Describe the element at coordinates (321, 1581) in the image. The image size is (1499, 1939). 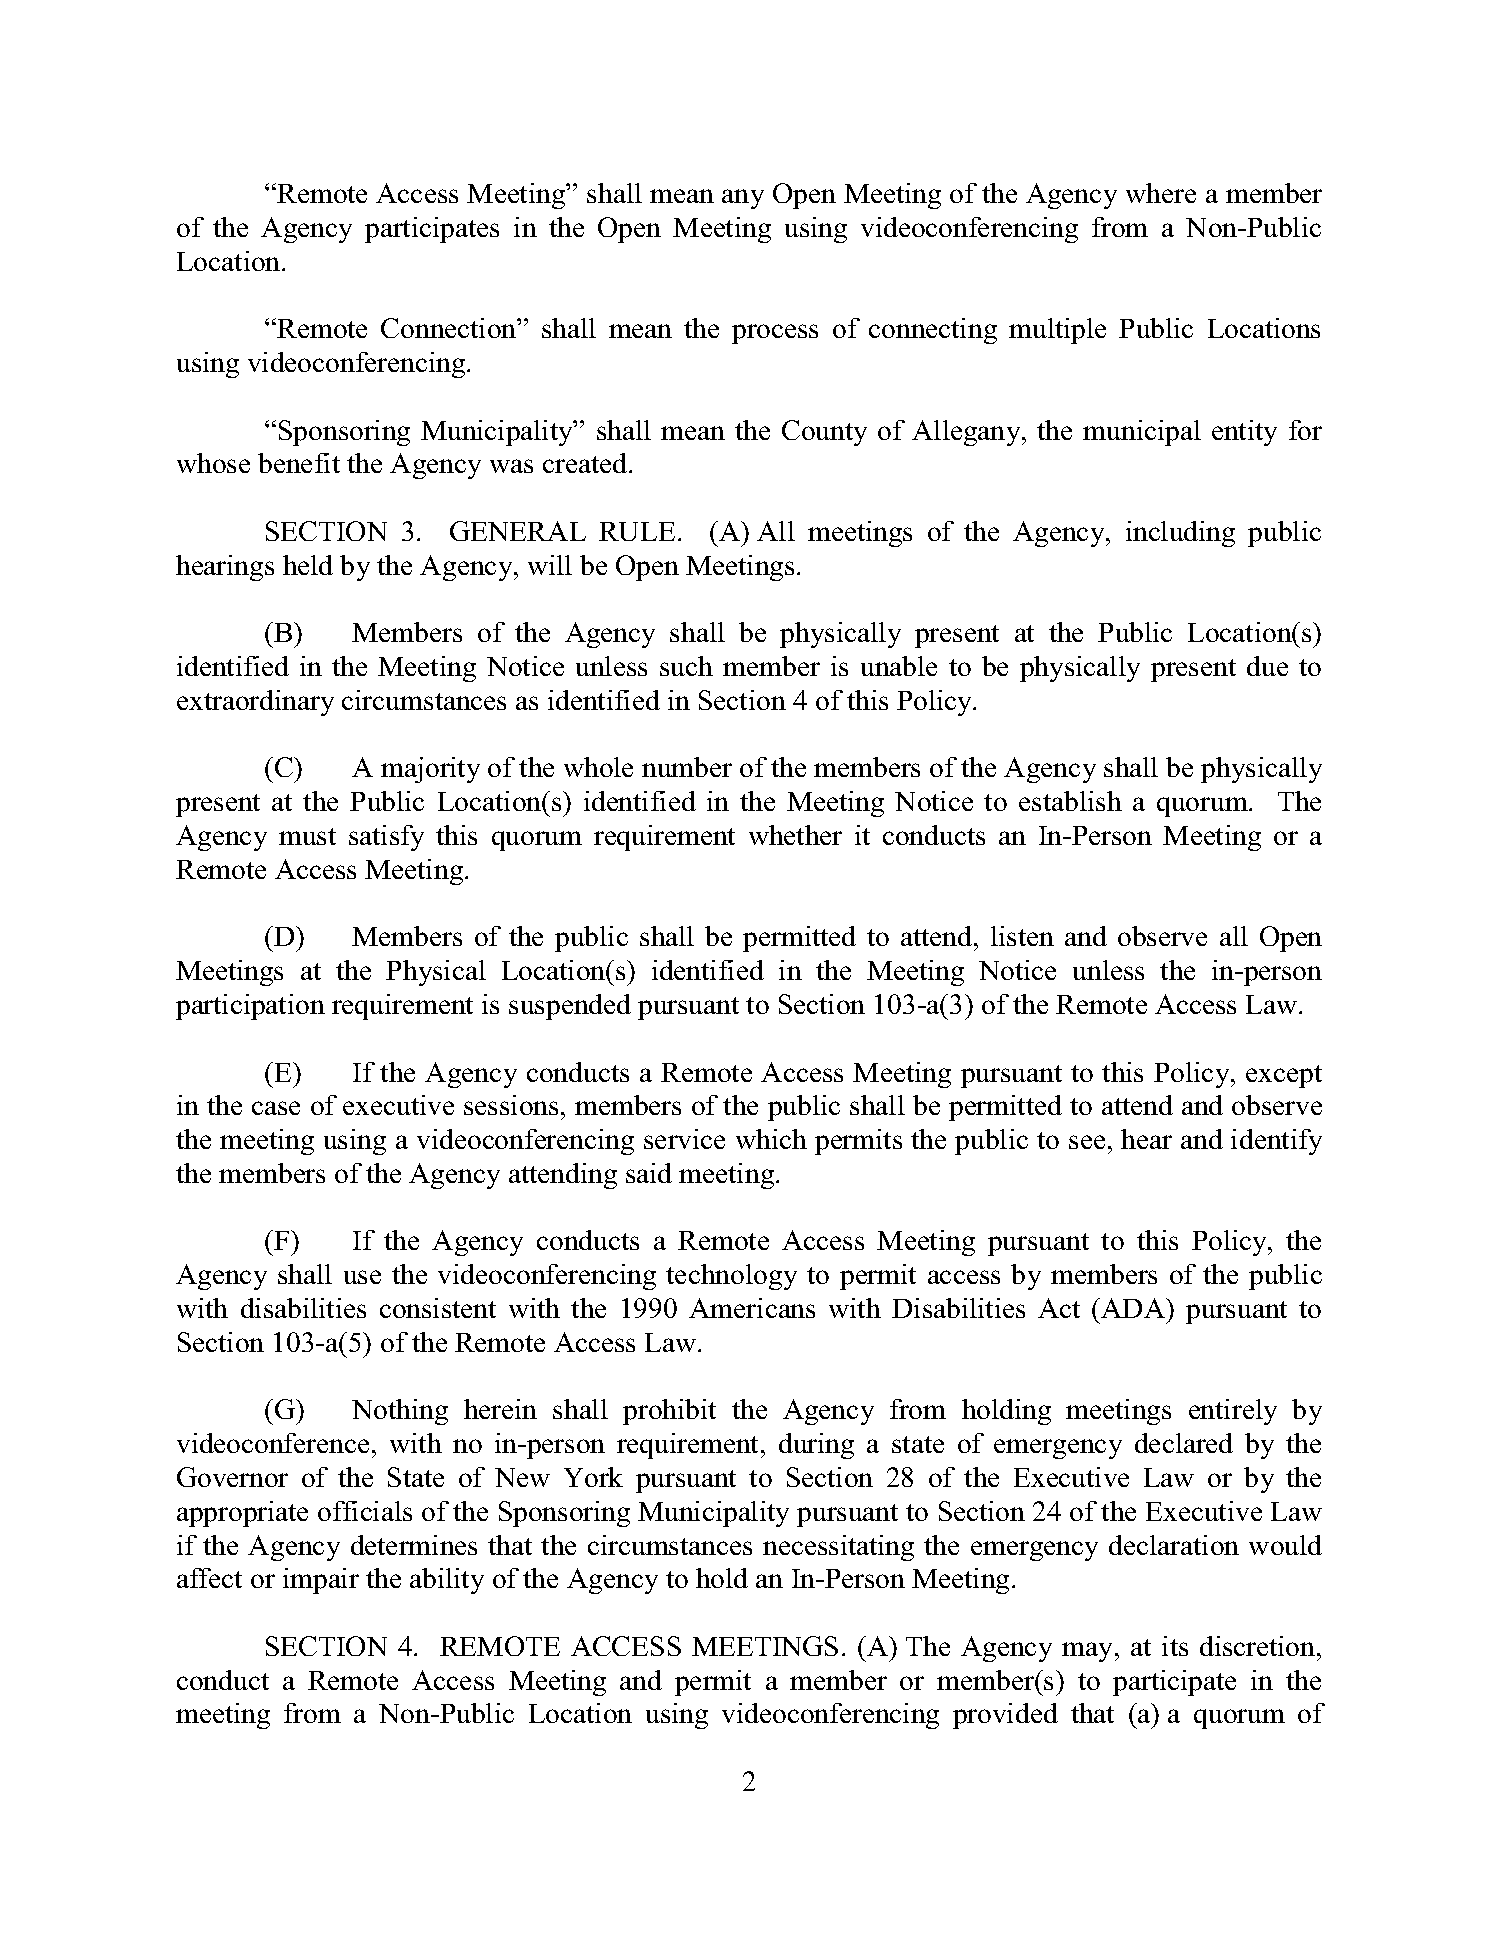
I see `impair` at that location.
